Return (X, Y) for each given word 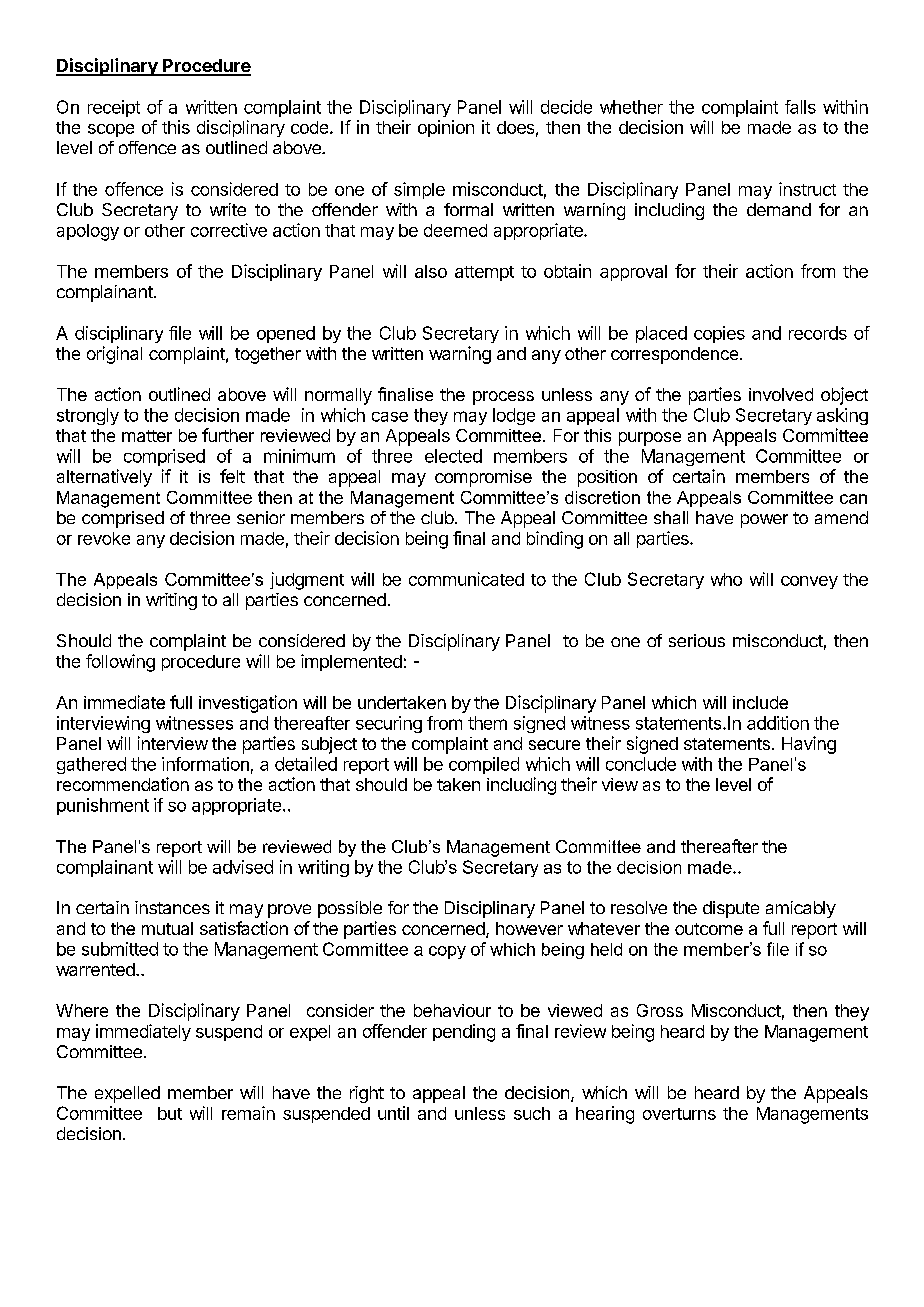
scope (111, 130)
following (120, 663)
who (726, 579)
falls (800, 107)
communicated (466, 579)
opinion (446, 128)
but (170, 1113)
